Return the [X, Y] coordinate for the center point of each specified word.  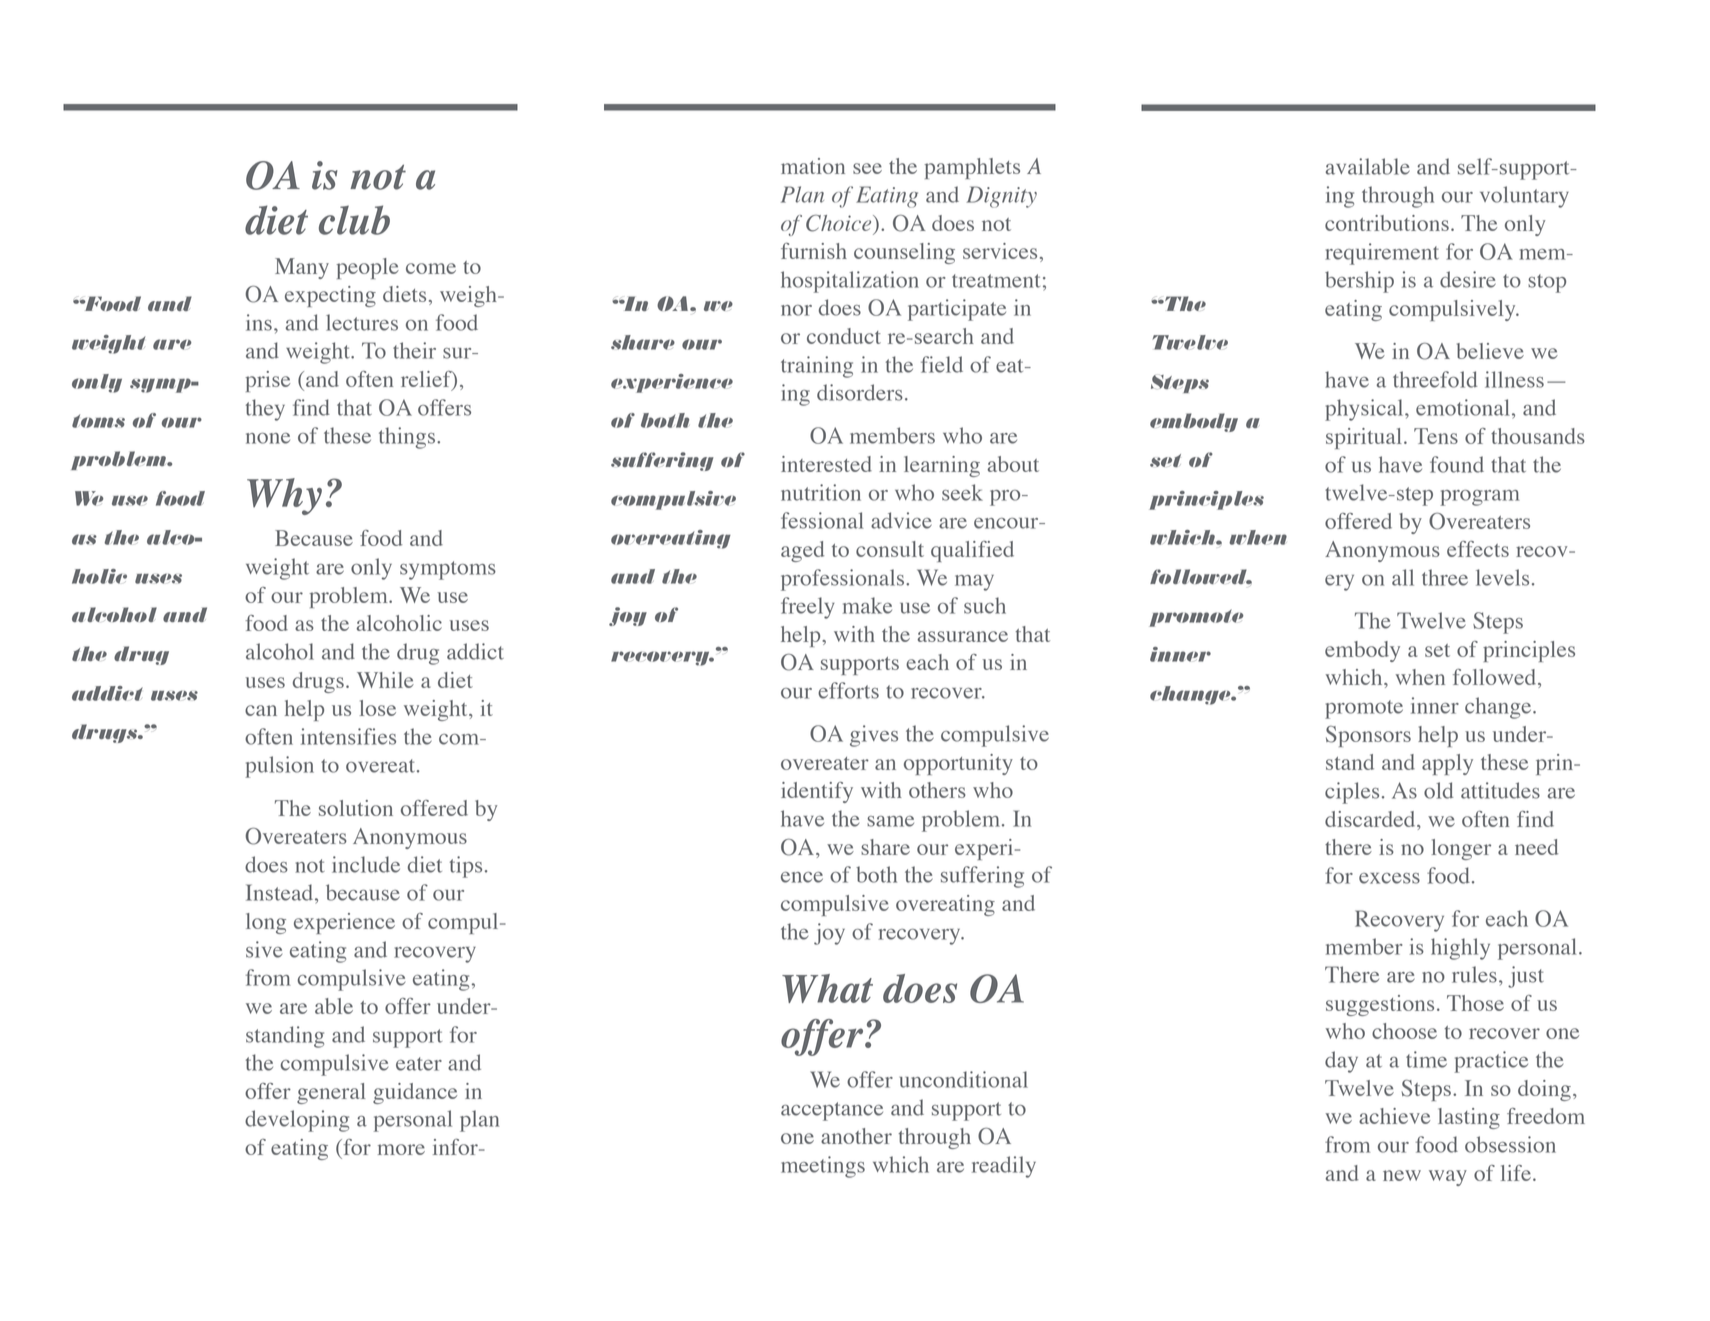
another [856, 1136]
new [1402, 1175]
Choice [840, 223]
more [401, 1149]
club [354, 220]
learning [942, 466]
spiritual [1363, 438]
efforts [848, 690]
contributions [1387, 223]
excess [1389, 878]
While [385, 680]
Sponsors [1368, 736]
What [827, 988]
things [408, 438]
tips [466, 867]
